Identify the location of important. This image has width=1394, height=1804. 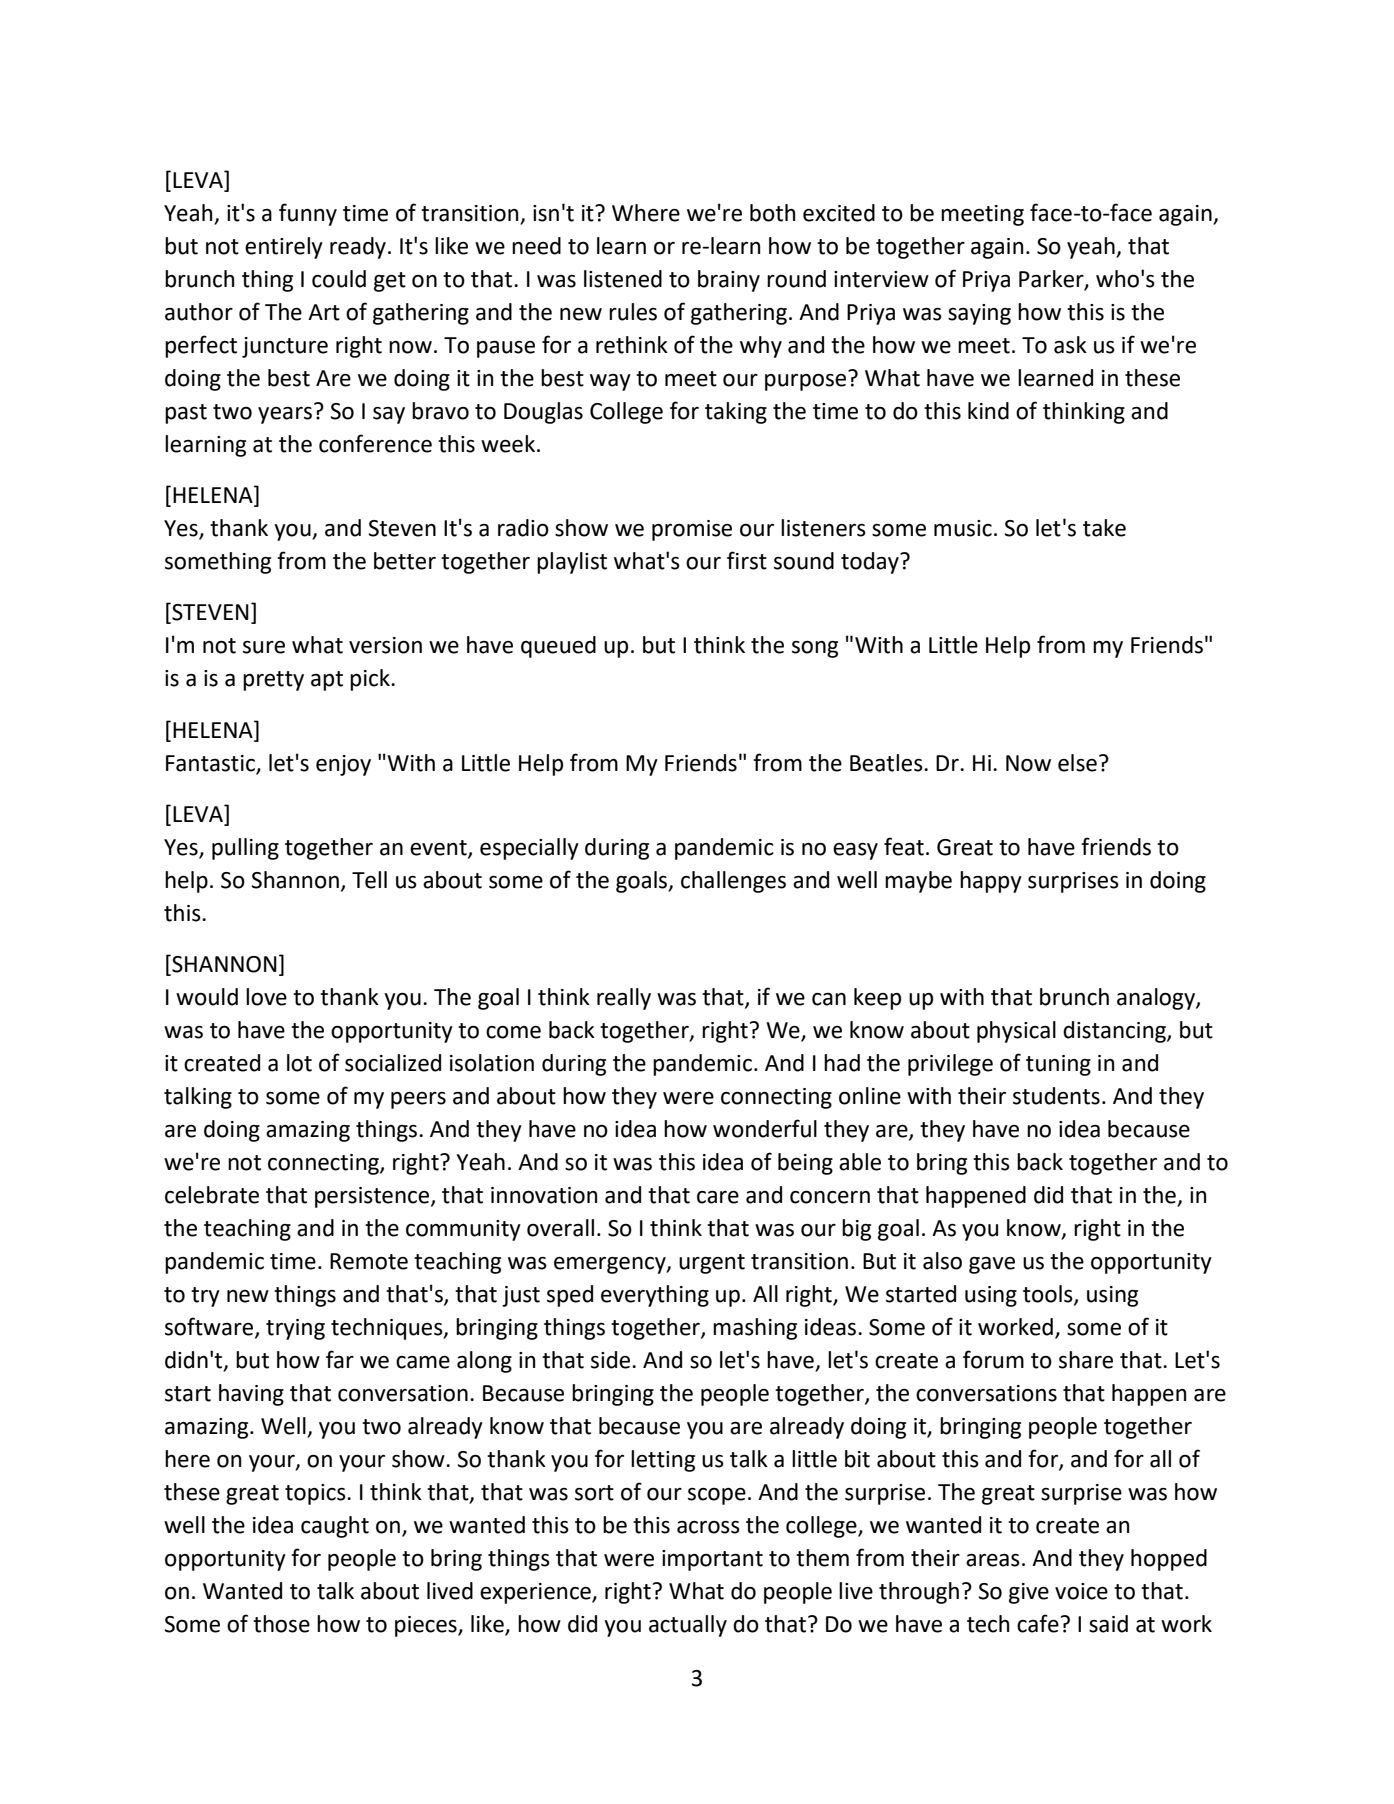
(712, 1560).
